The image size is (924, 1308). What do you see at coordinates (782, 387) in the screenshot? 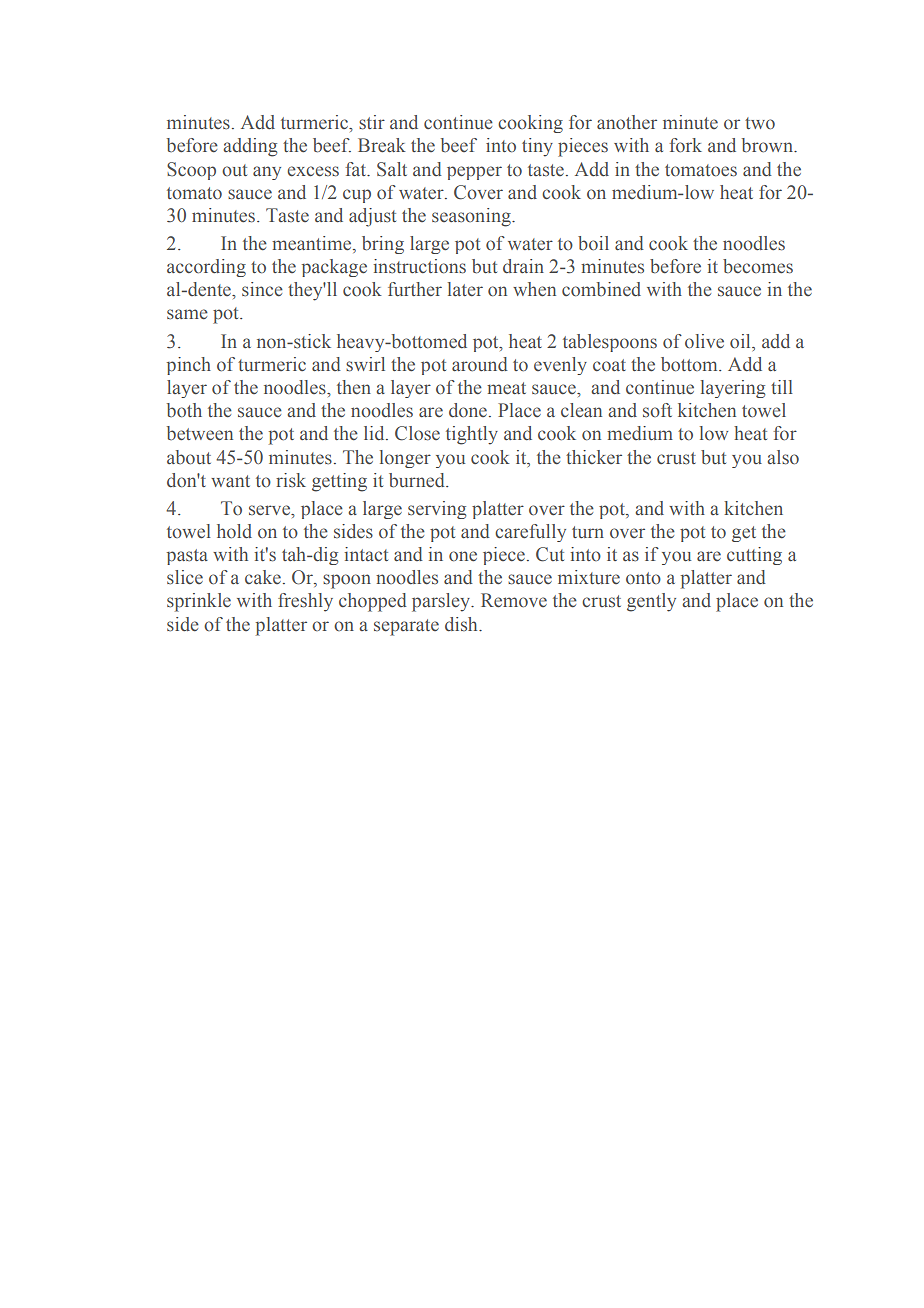
I see `till` at bounding box center [782, 387].
